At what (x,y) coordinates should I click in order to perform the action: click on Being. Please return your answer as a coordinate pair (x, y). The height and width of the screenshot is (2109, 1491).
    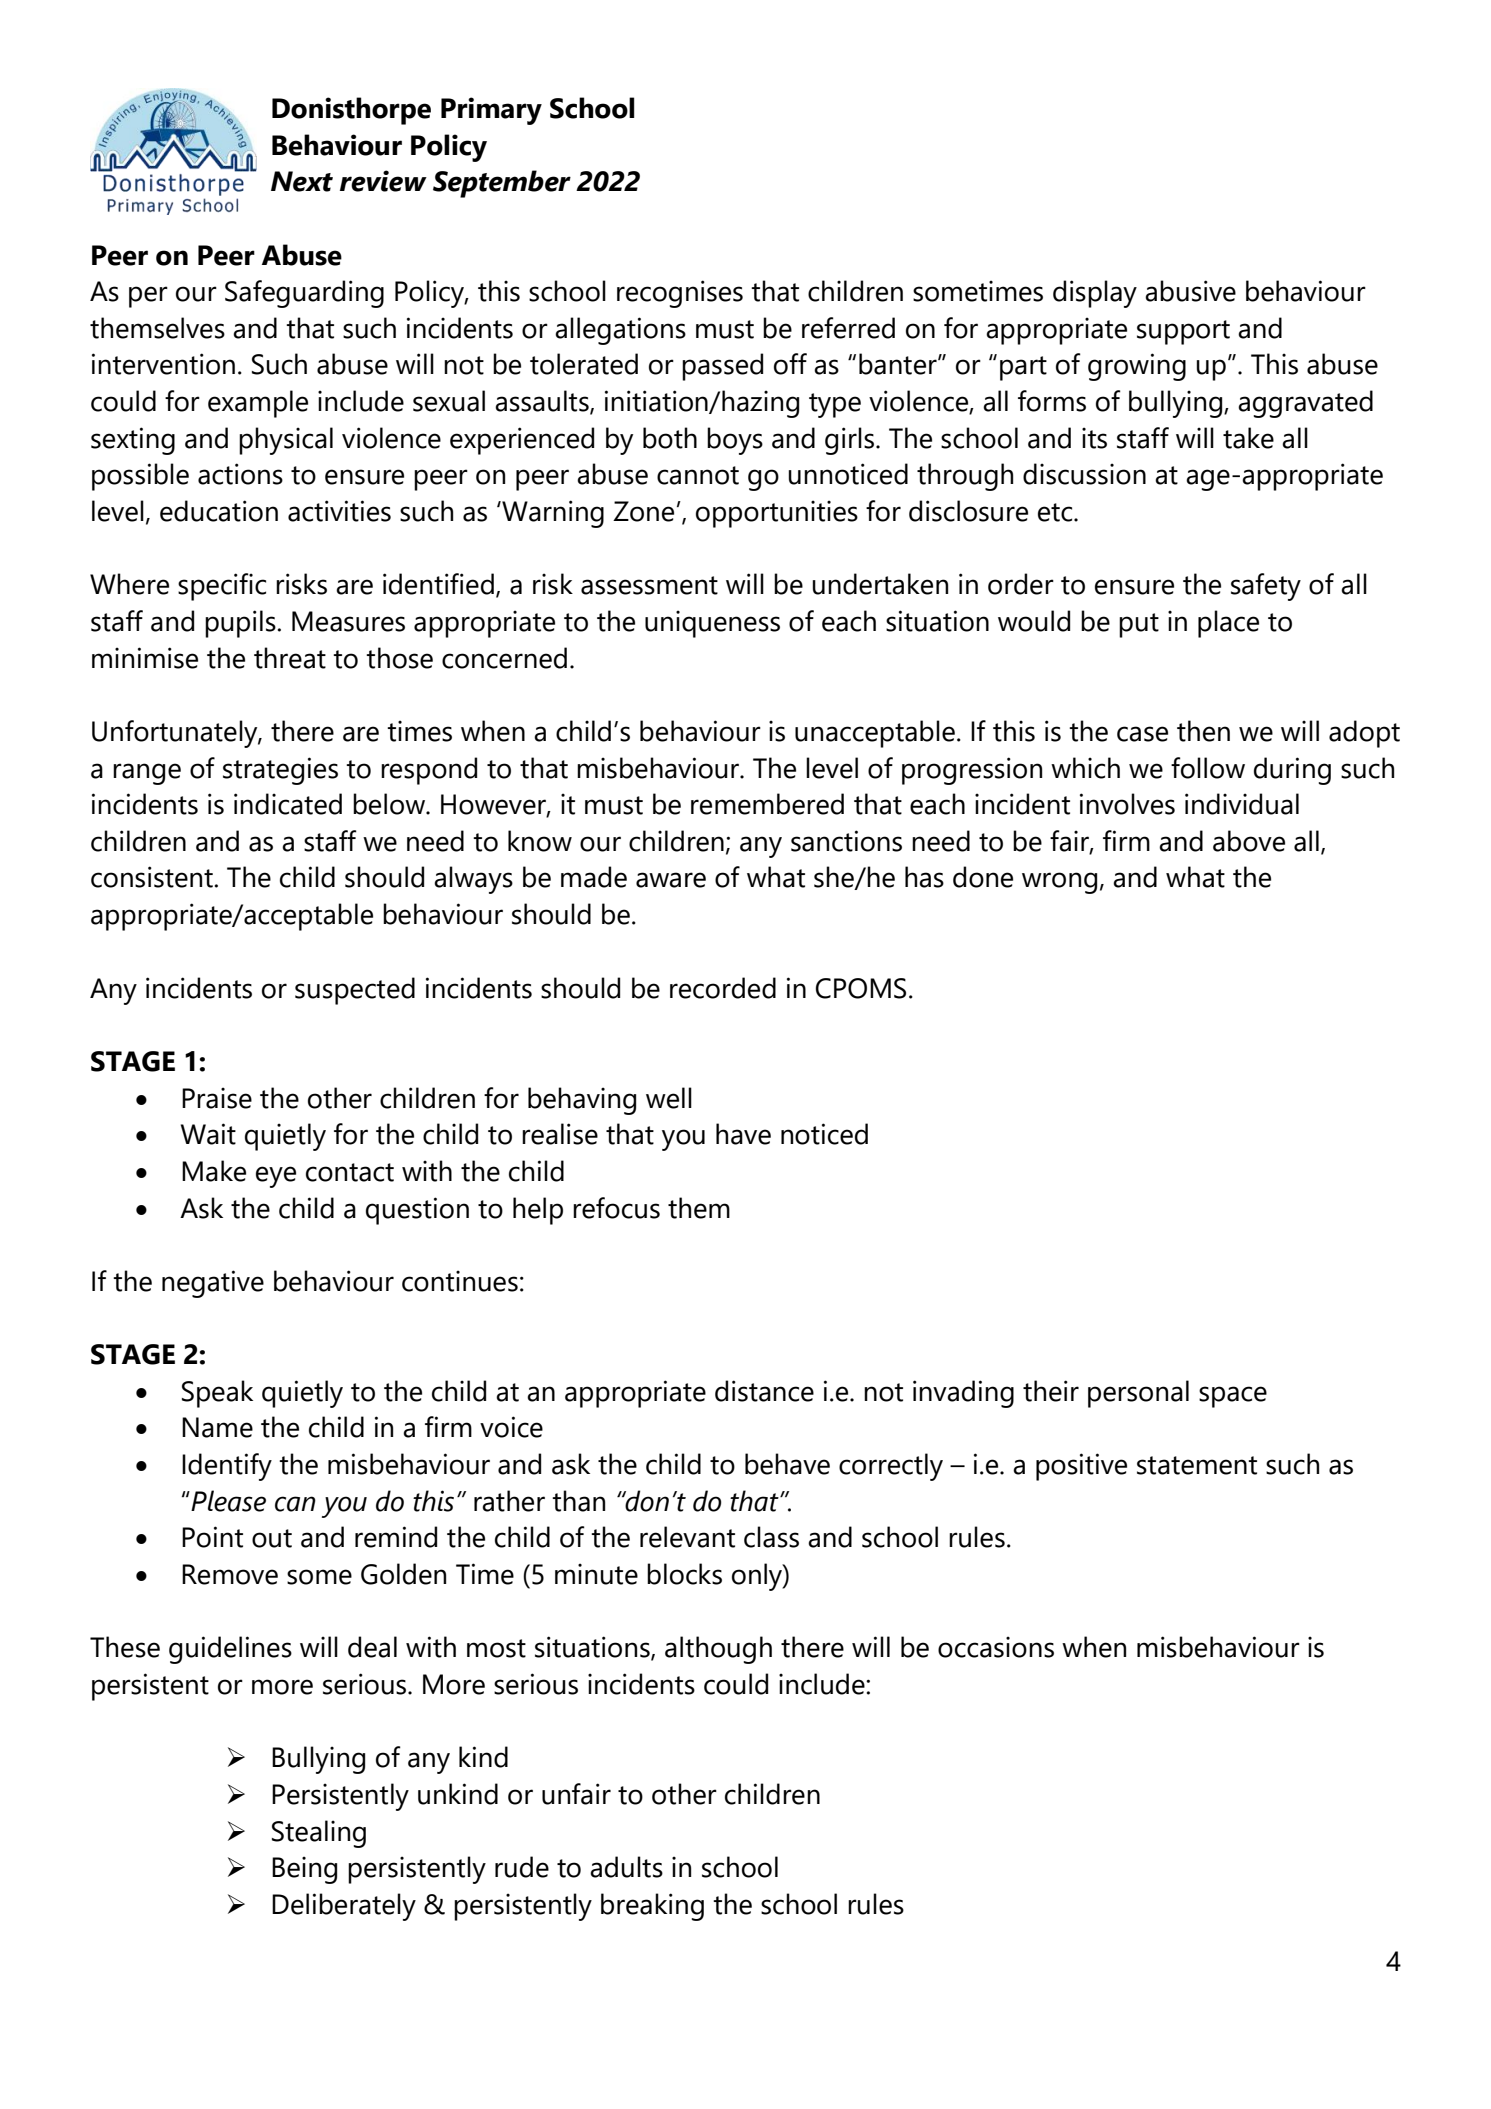
    Looking at the image, I should click on (304, 1870).
